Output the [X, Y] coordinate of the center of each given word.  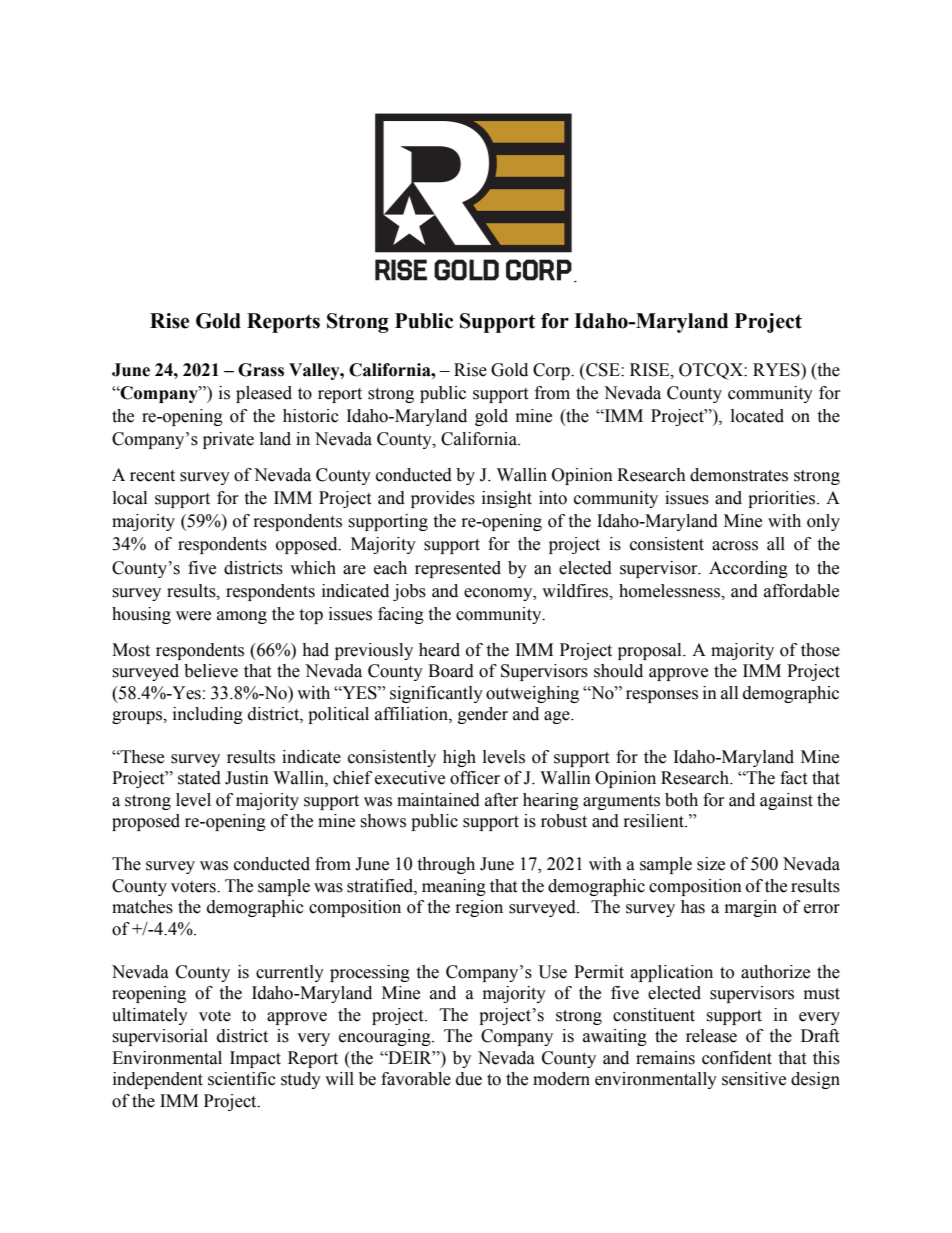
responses [662, 696]
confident [737, 1058]
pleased [264, 394]
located [757, 416]
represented [458, 569]
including [208, 715]
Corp [552, 371]
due [469, 1079]
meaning [454, 887]
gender [483, 715]
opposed [308, 545]
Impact [255, 1059]
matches [142, 907]
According [748, 569]
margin [751, 908]
